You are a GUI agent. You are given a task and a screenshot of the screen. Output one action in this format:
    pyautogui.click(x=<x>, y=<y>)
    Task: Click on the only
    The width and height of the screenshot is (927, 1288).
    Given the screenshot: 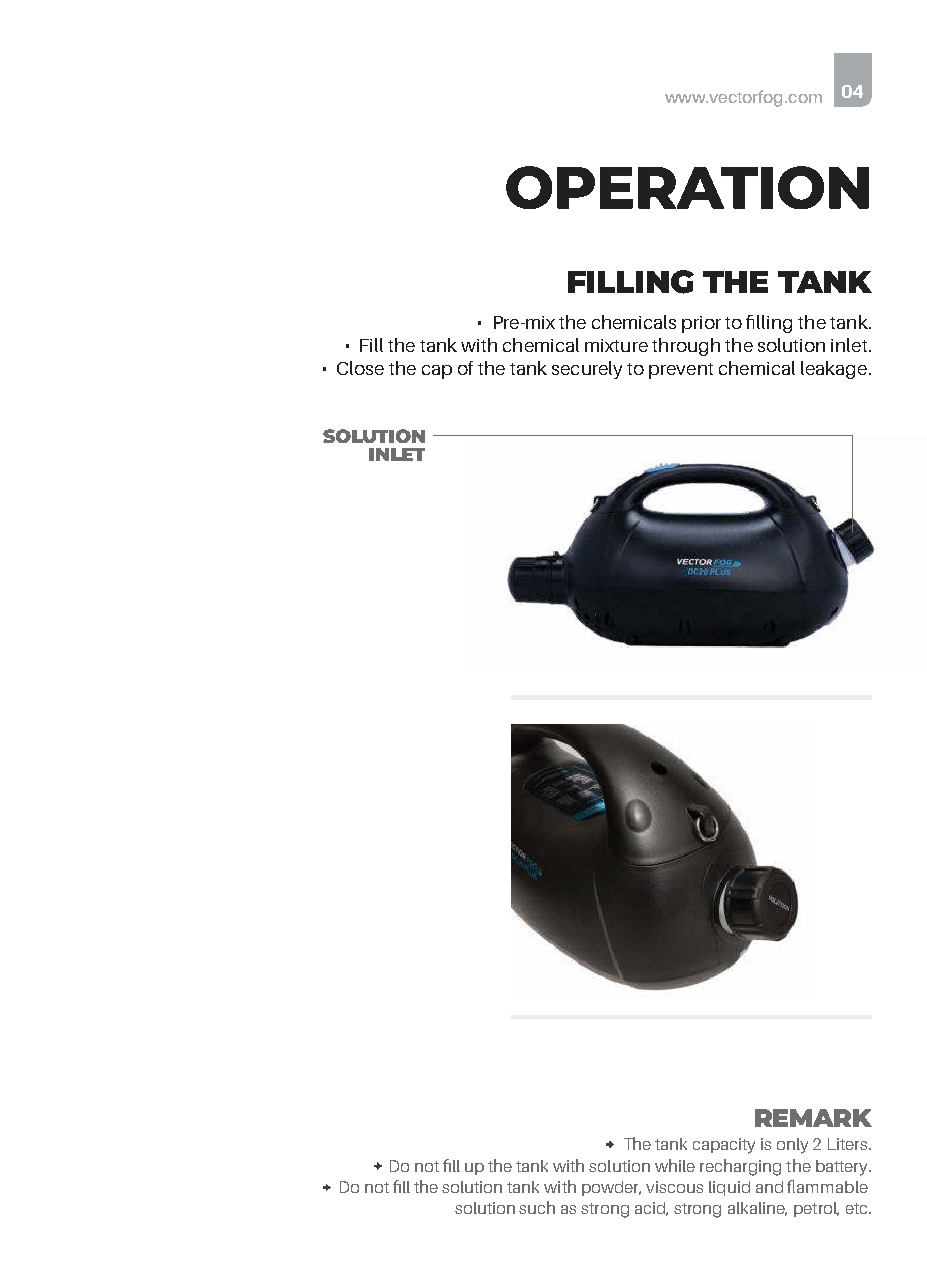 What is the action you would take?
    pyautogui.click(x=792, y=1146)
